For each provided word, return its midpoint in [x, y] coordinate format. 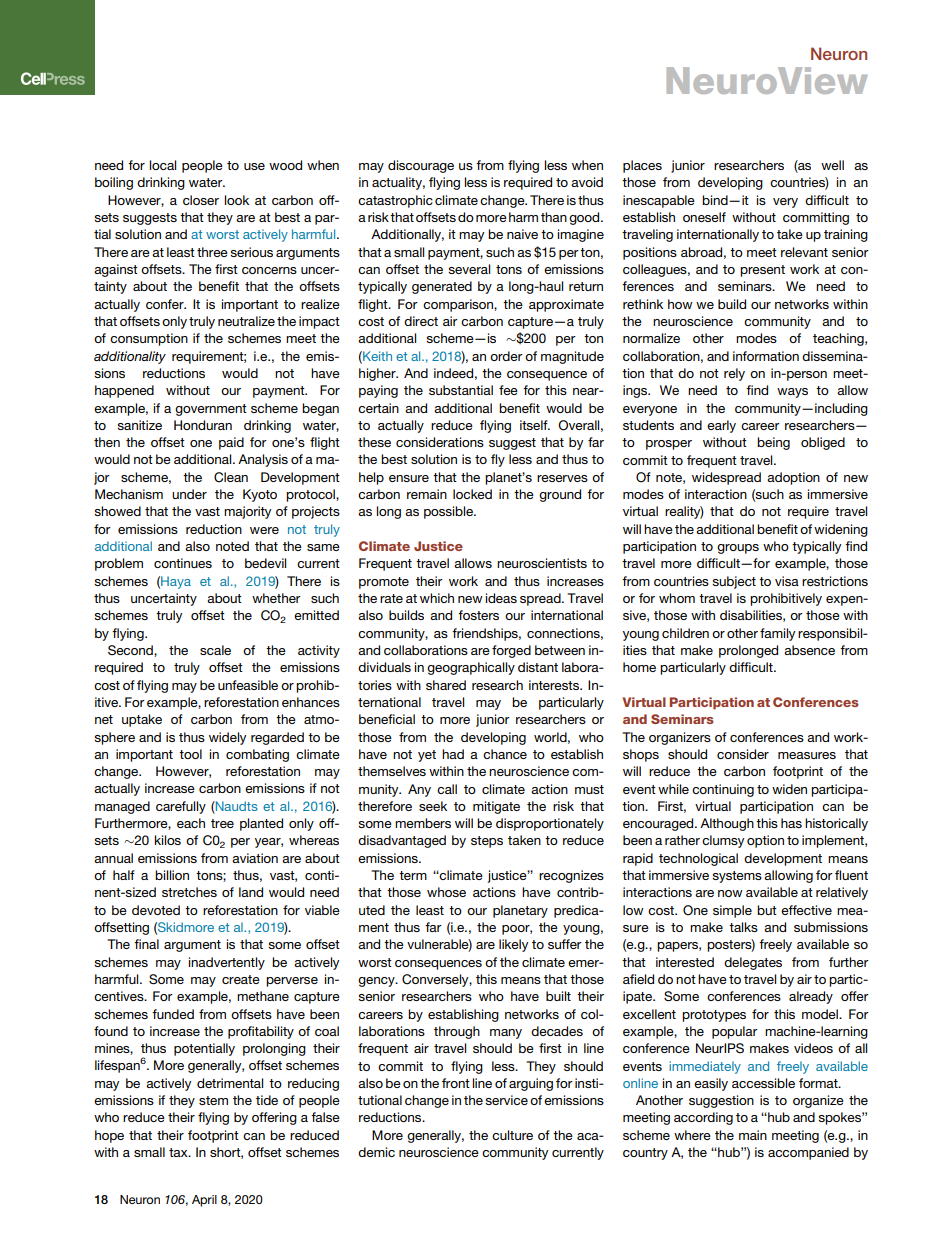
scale [215, 650]
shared [446, 685]
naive [522, 234]
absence [809, 650]
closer [201, 200]
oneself [704, 217]
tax [179, 1152]
